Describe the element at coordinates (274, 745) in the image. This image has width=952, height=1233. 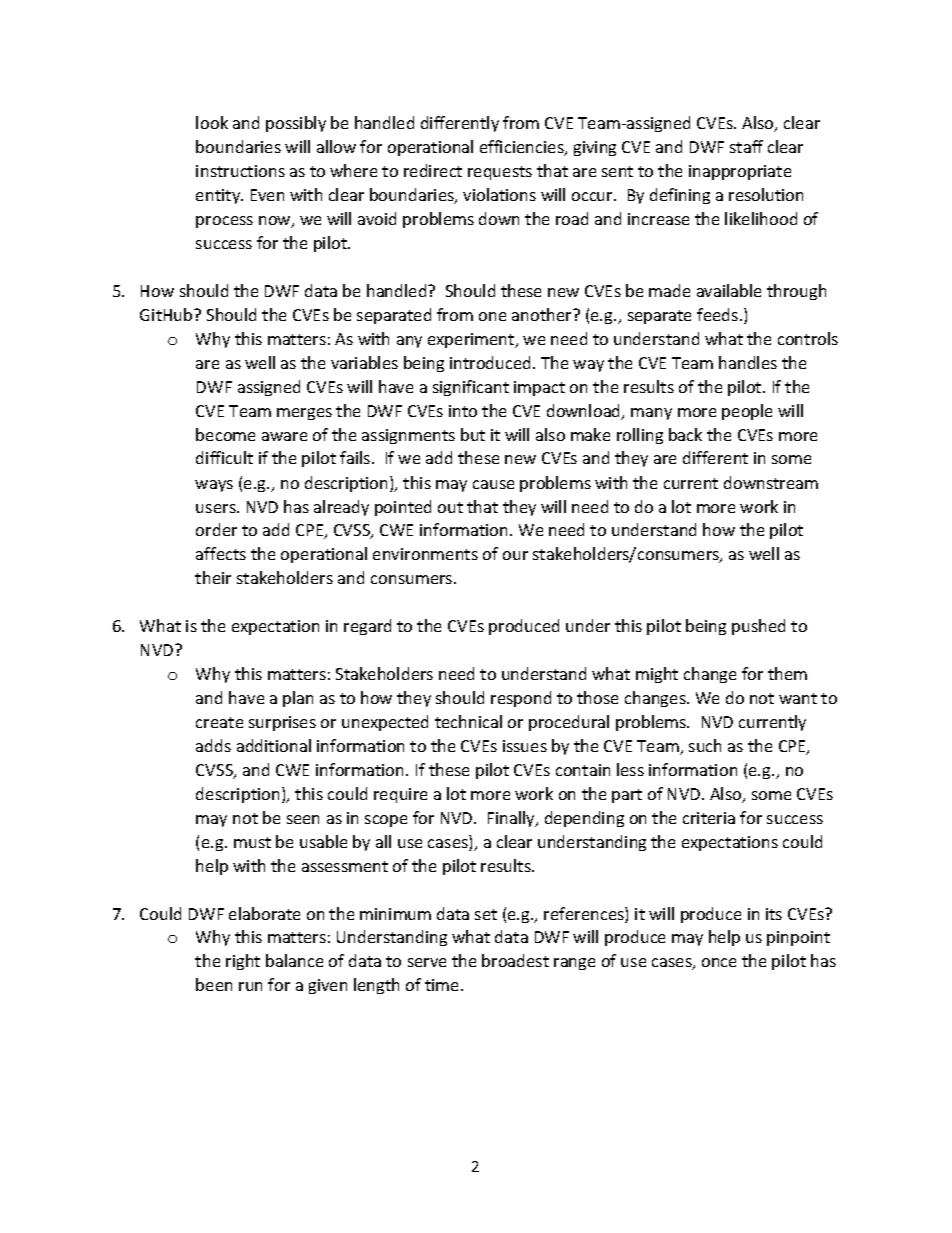
I see `additional` at that location.
